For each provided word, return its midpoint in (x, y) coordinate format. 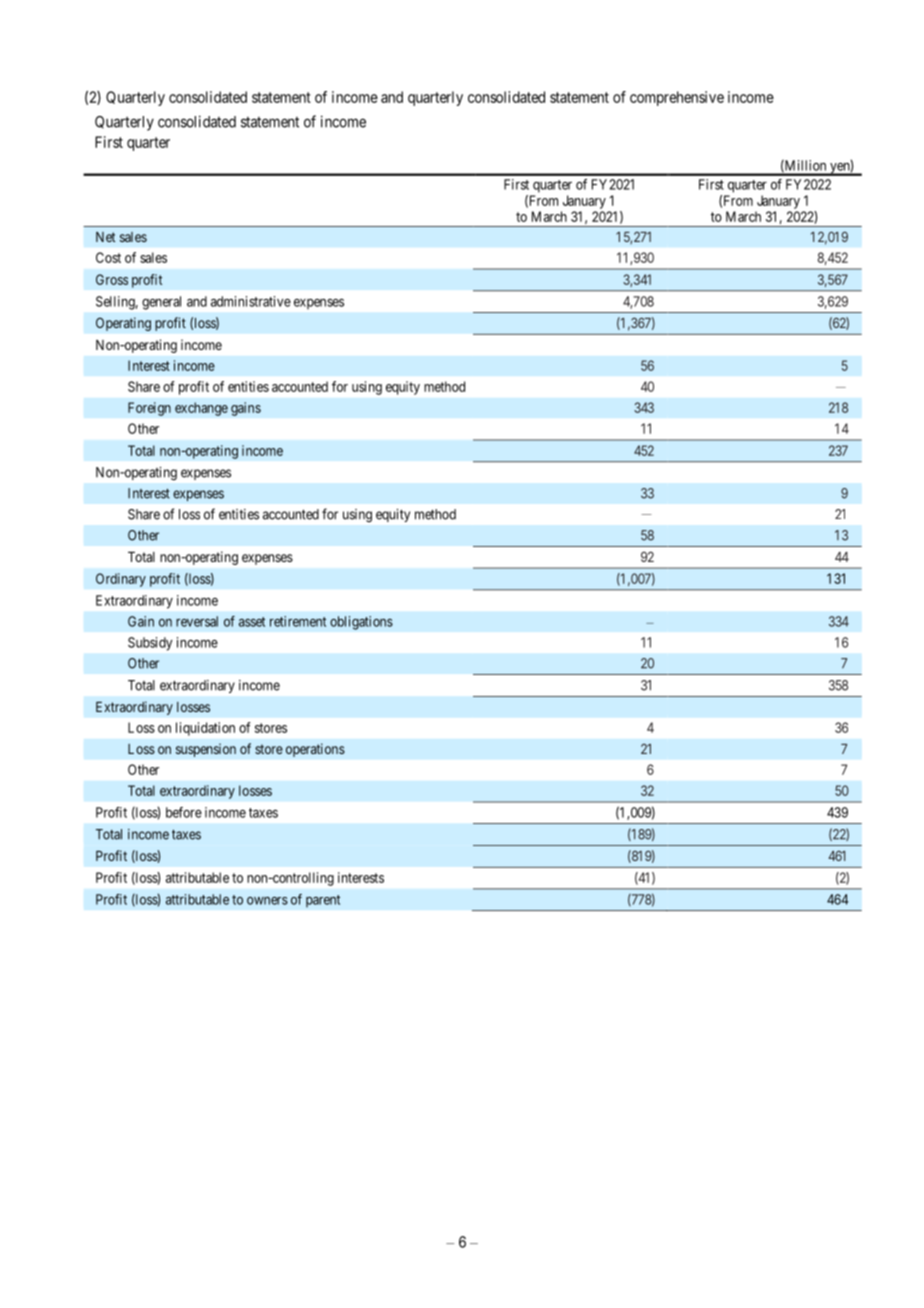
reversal (197, 621)
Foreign (149, 409)
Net (105, 237)
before (184, 812)
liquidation (205, 729)
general (161, 303)
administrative (251, 301)
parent (323, 901)
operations (315, 750)
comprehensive (677, 98)
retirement (298, 621)
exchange (201, 409)
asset (252, 622)
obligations (361, 623)
